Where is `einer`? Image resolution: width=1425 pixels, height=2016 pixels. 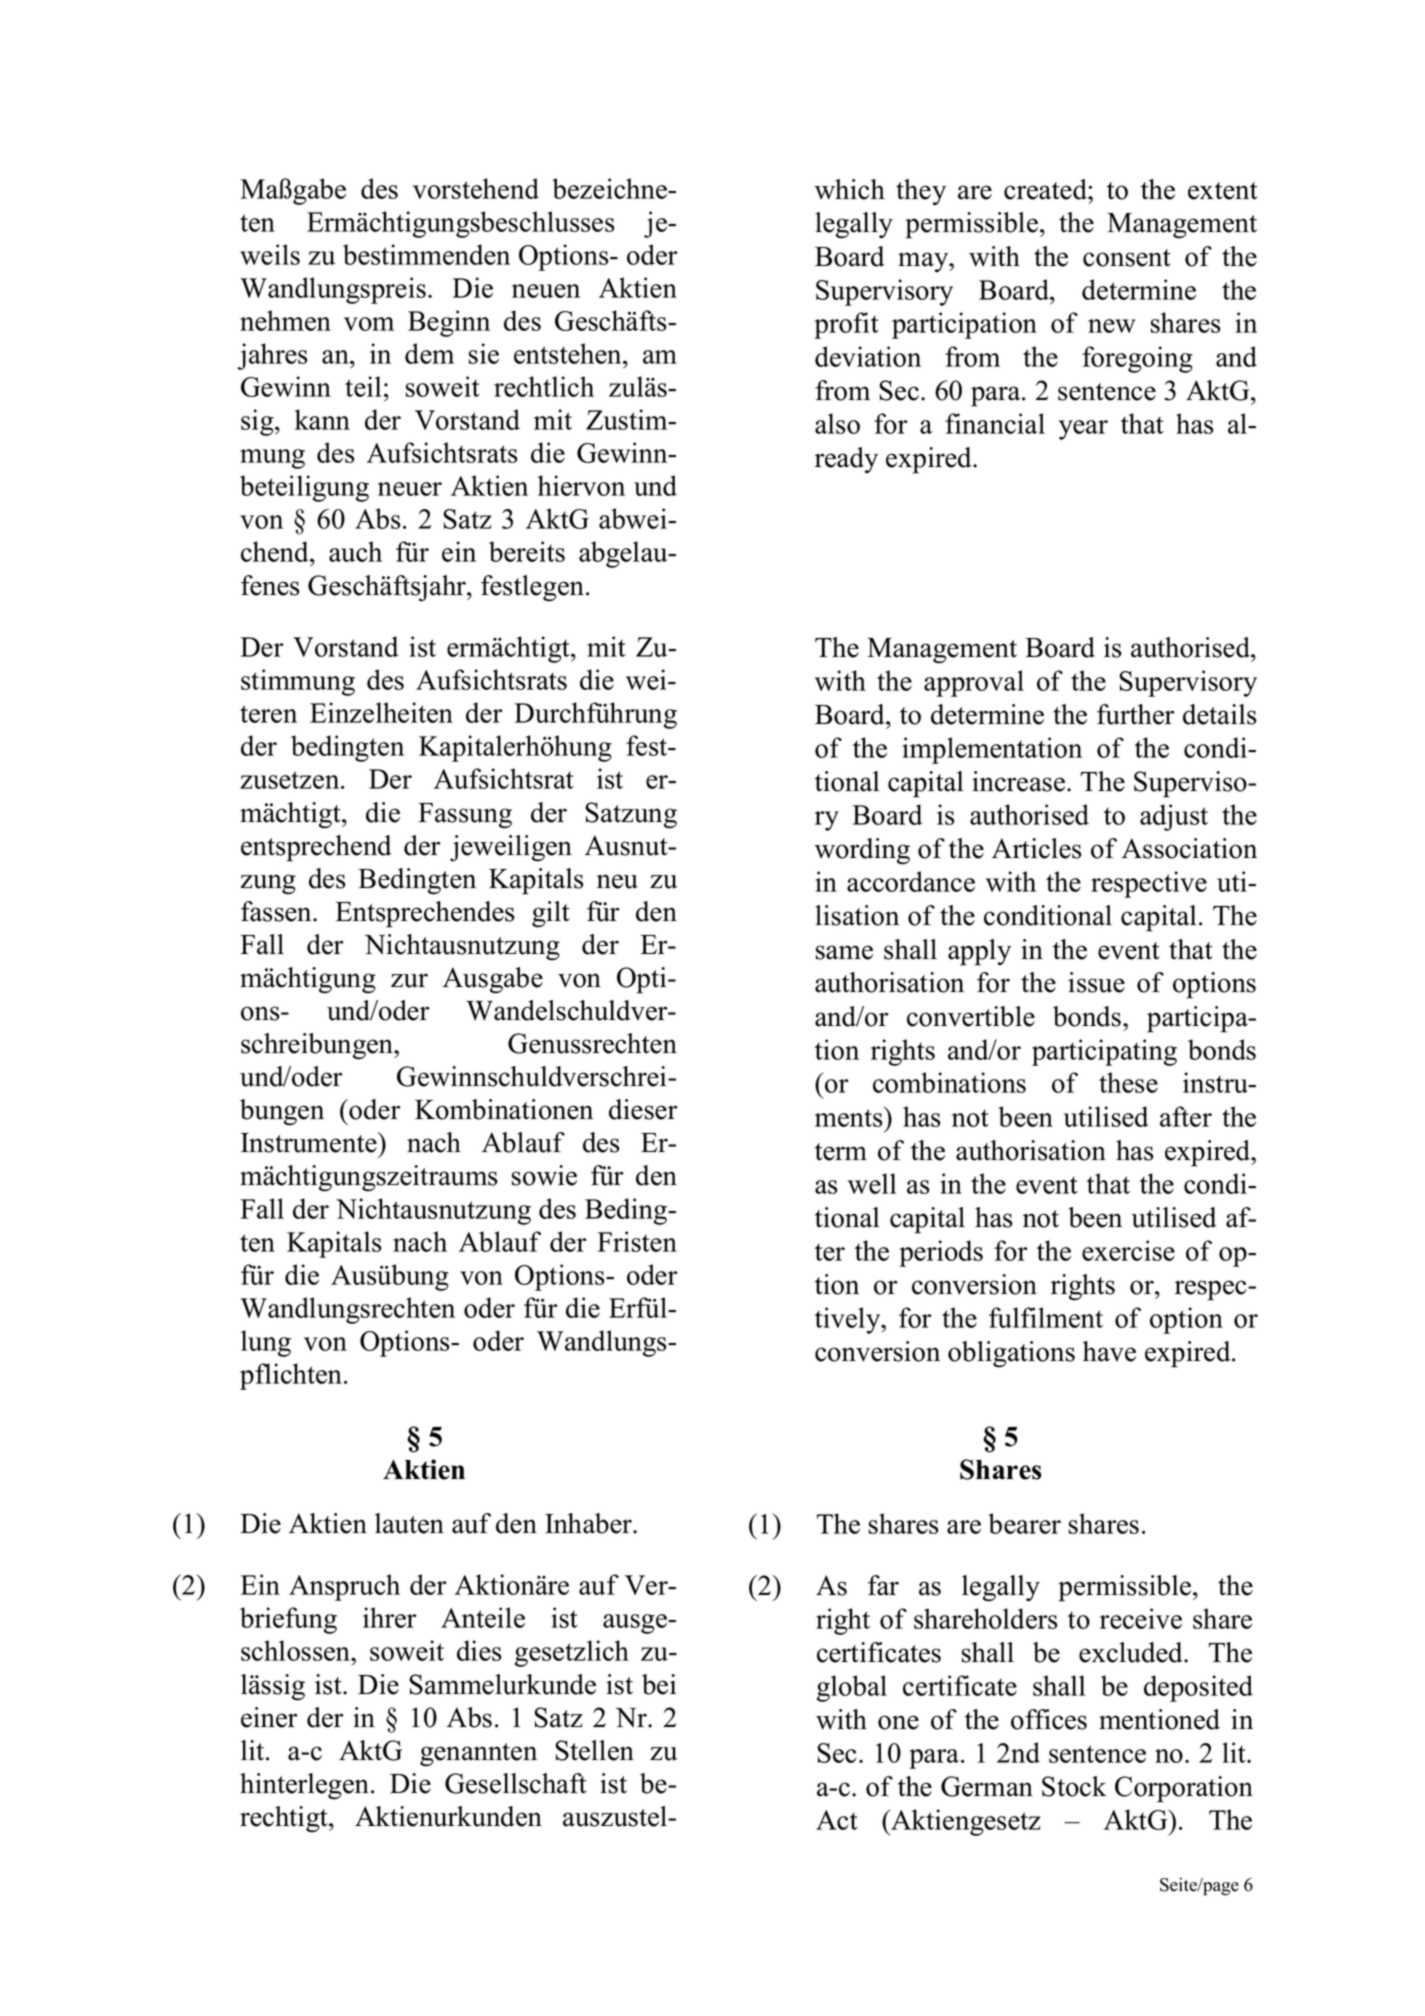
einer is located at coordinates (269, 1717).
